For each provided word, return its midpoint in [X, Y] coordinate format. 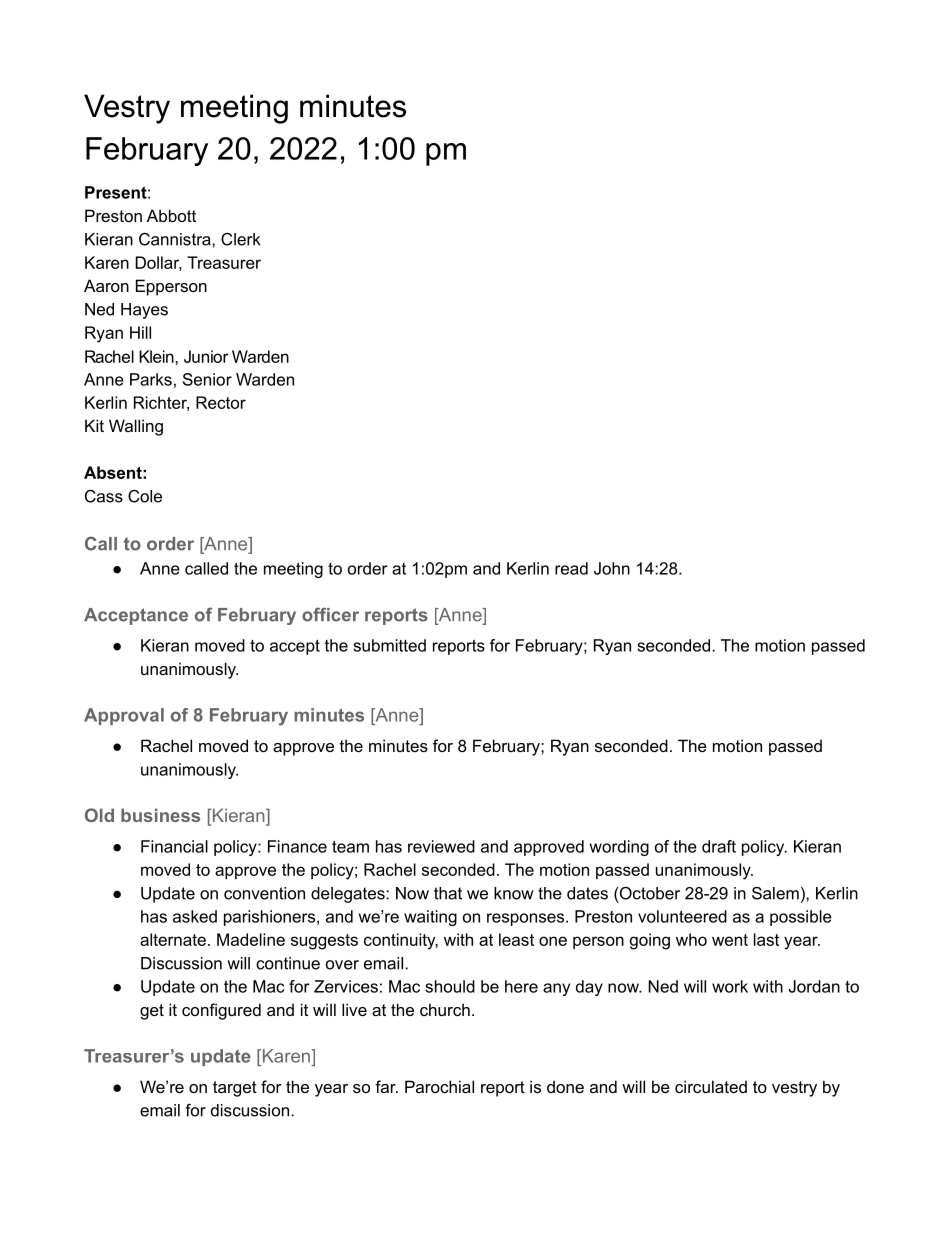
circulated [711, 1086]
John [612, 568]
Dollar [159, 263]
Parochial [439, 1086]
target [235, 1089]
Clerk [241, 239]
